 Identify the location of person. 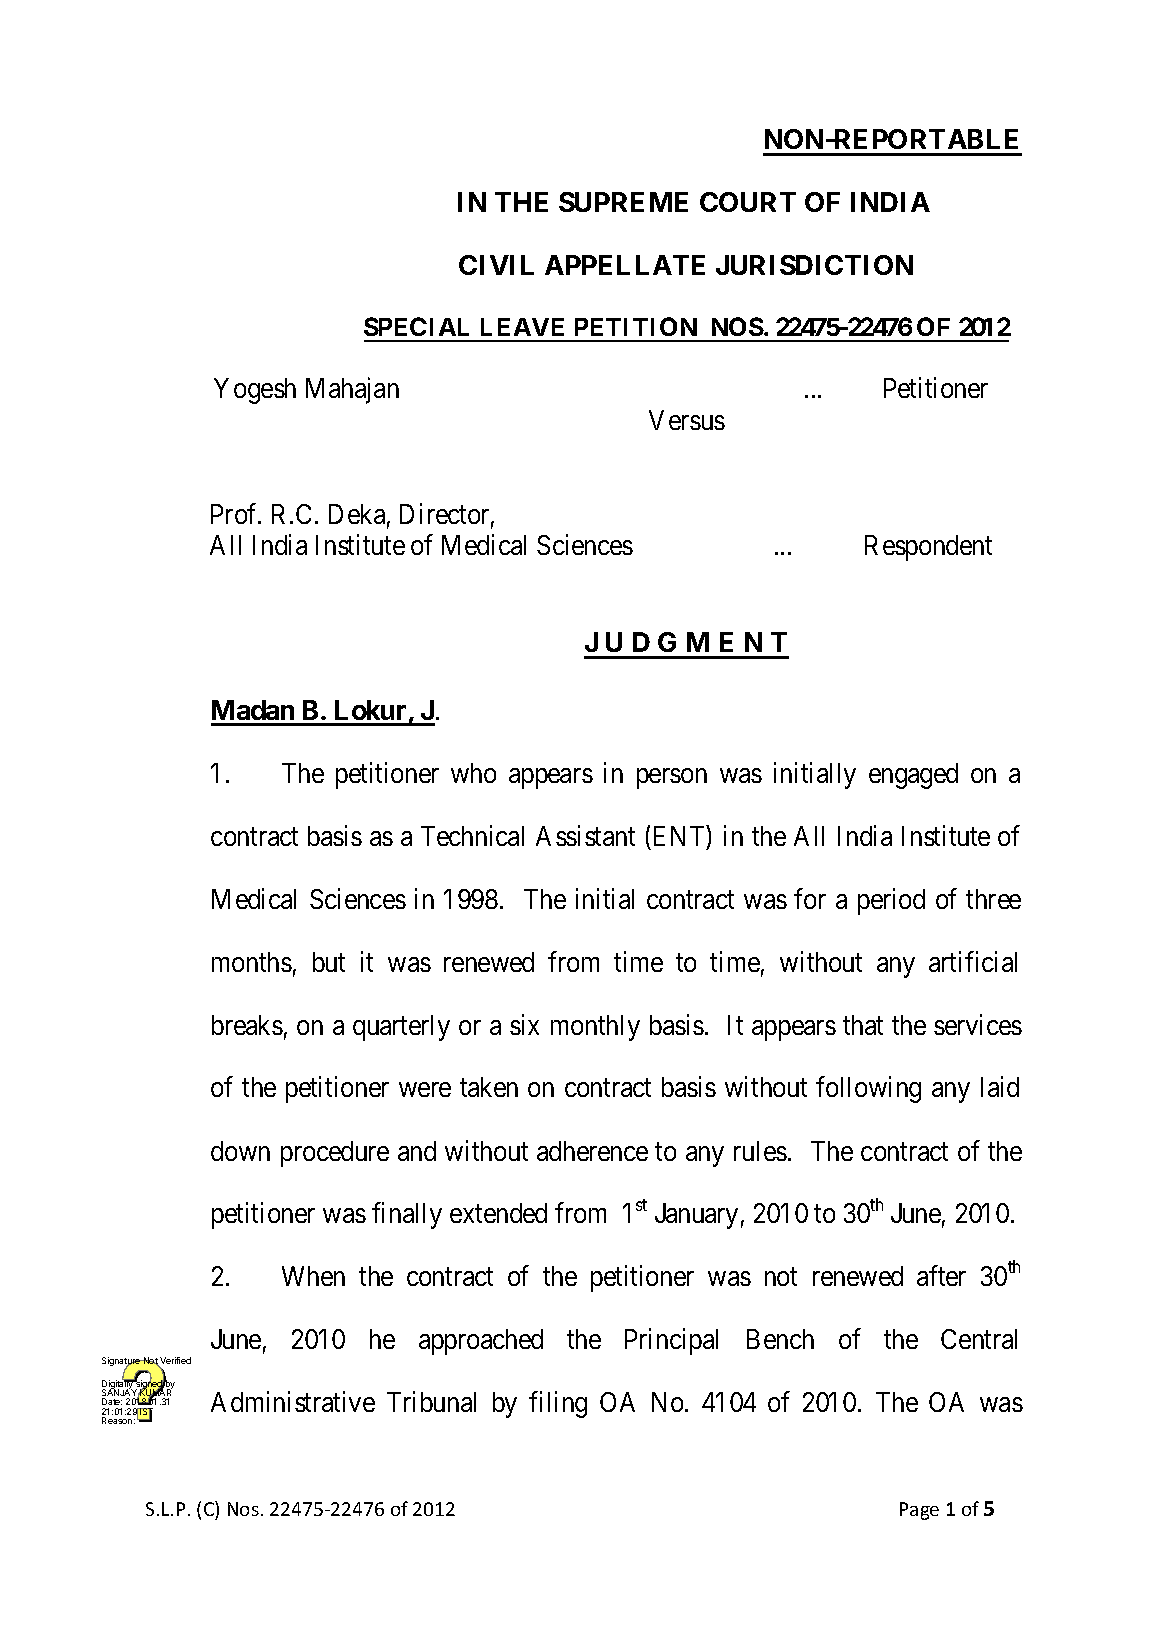
(672, 779).
